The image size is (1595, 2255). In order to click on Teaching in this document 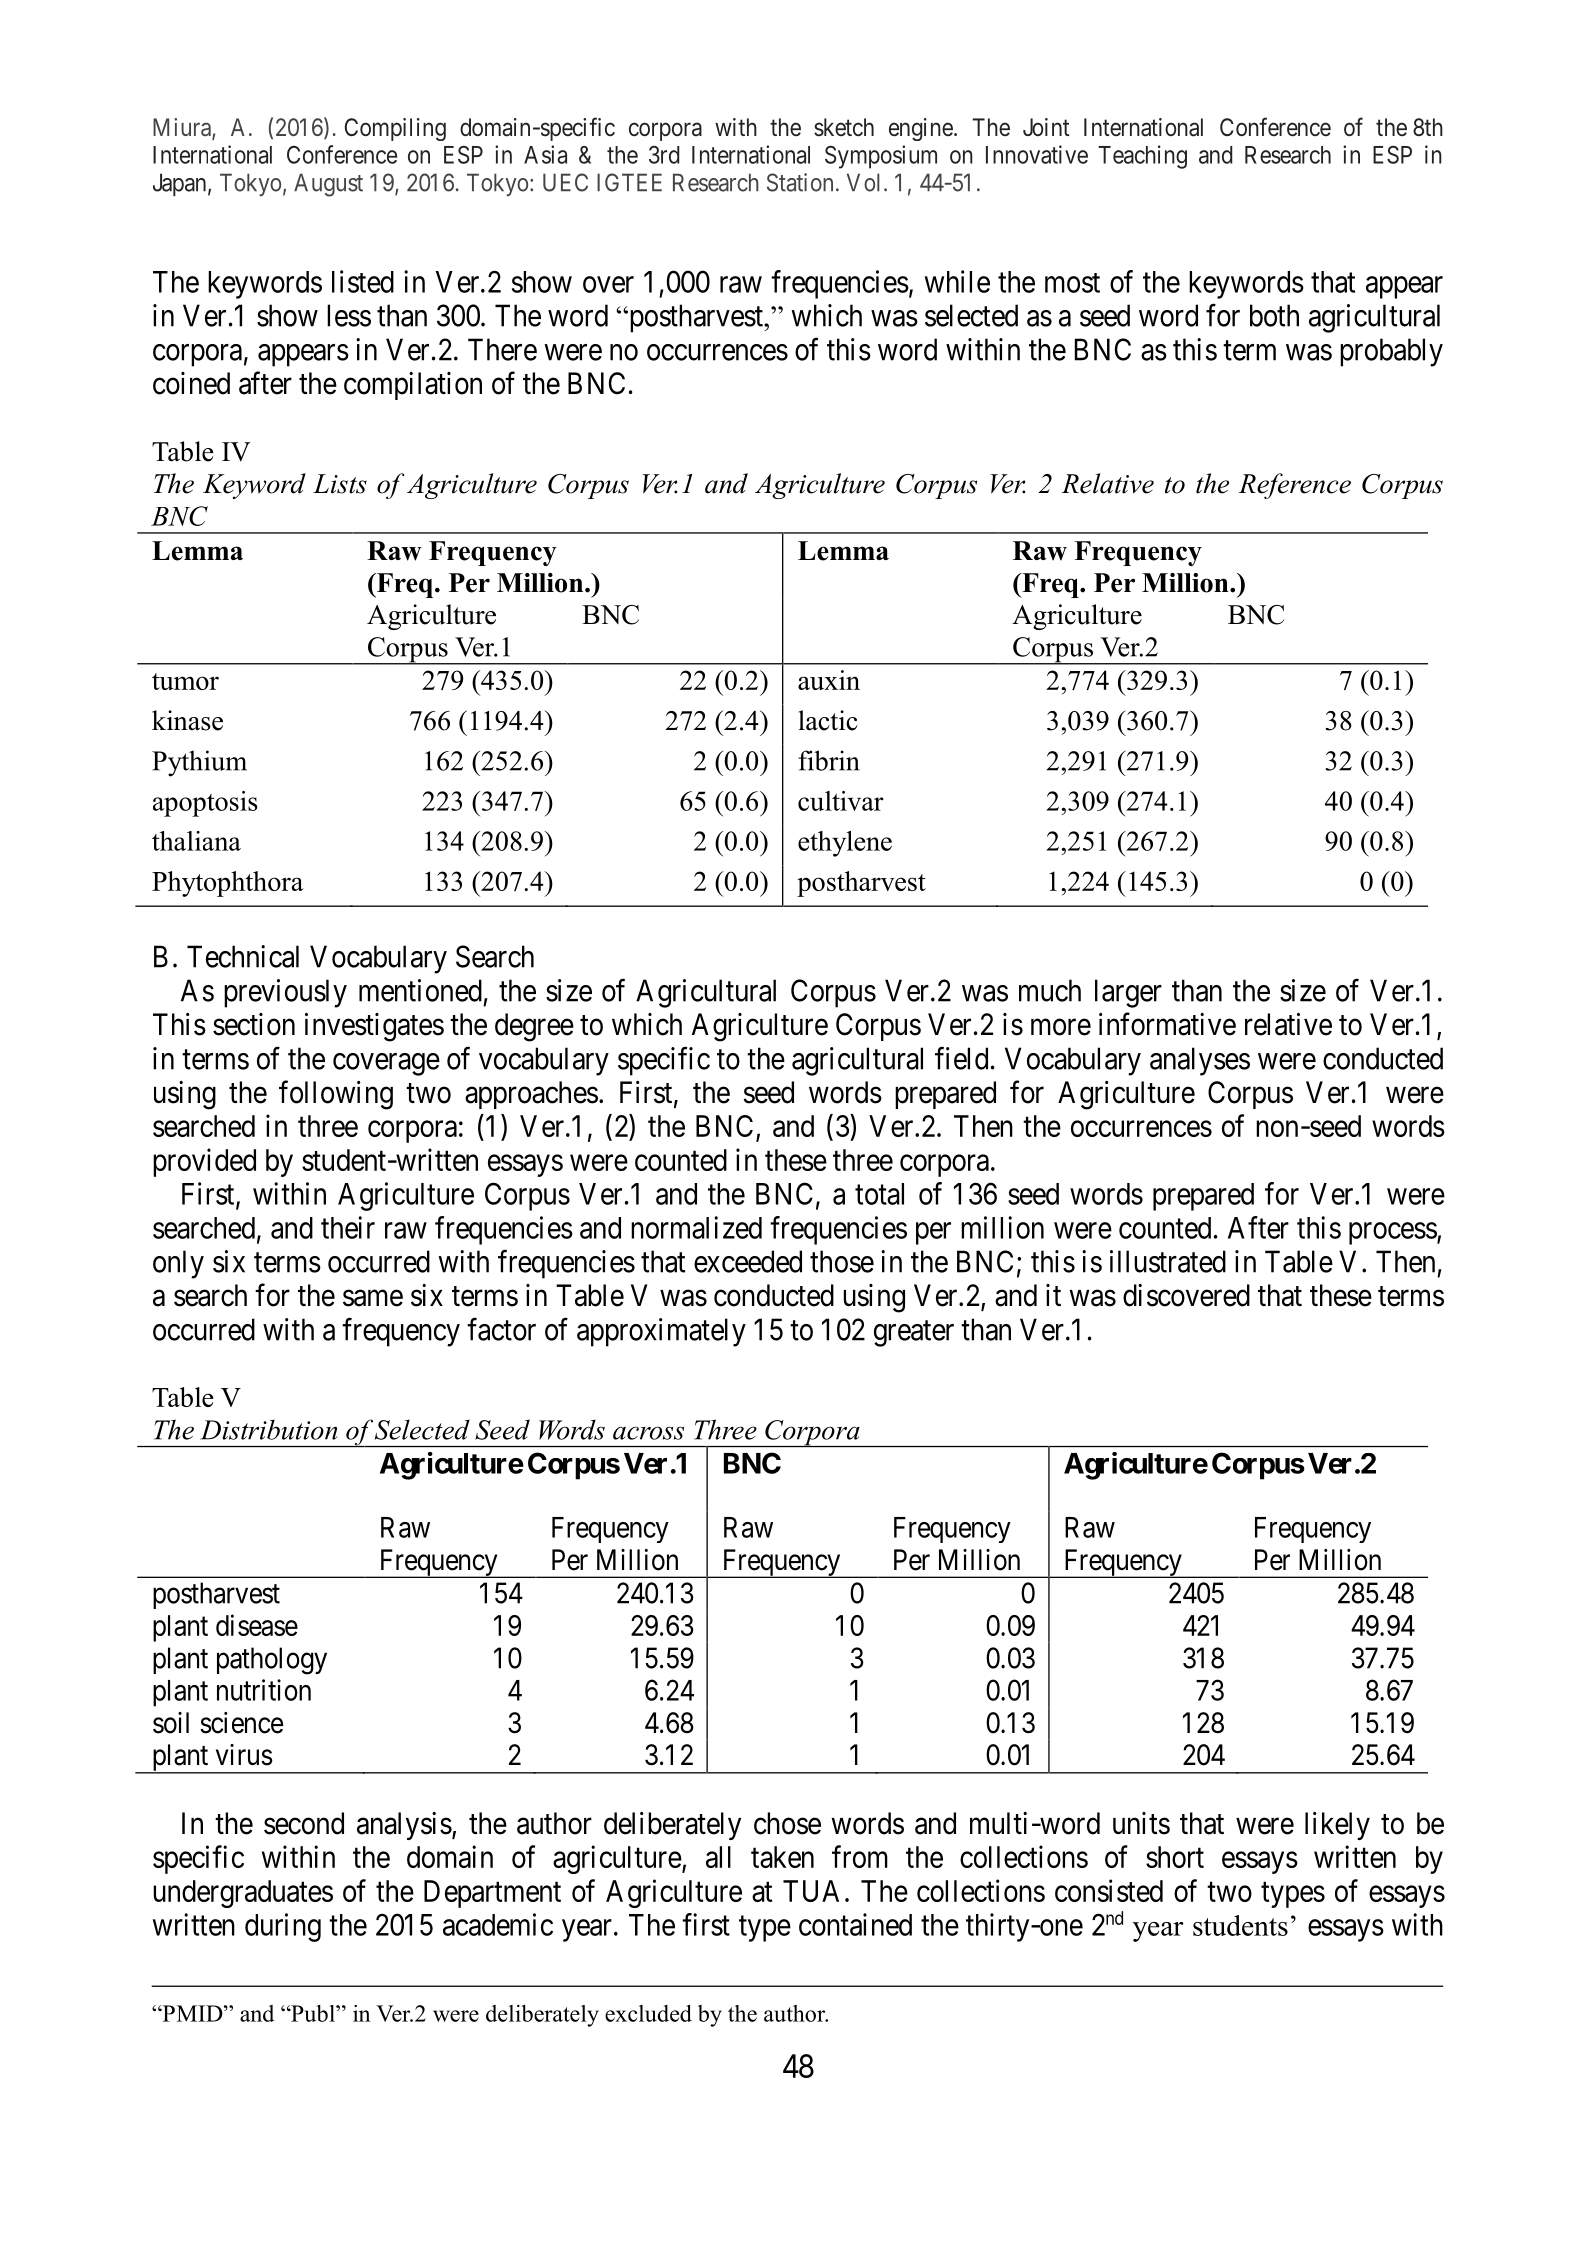, I will do `click(1143, 157)`.
